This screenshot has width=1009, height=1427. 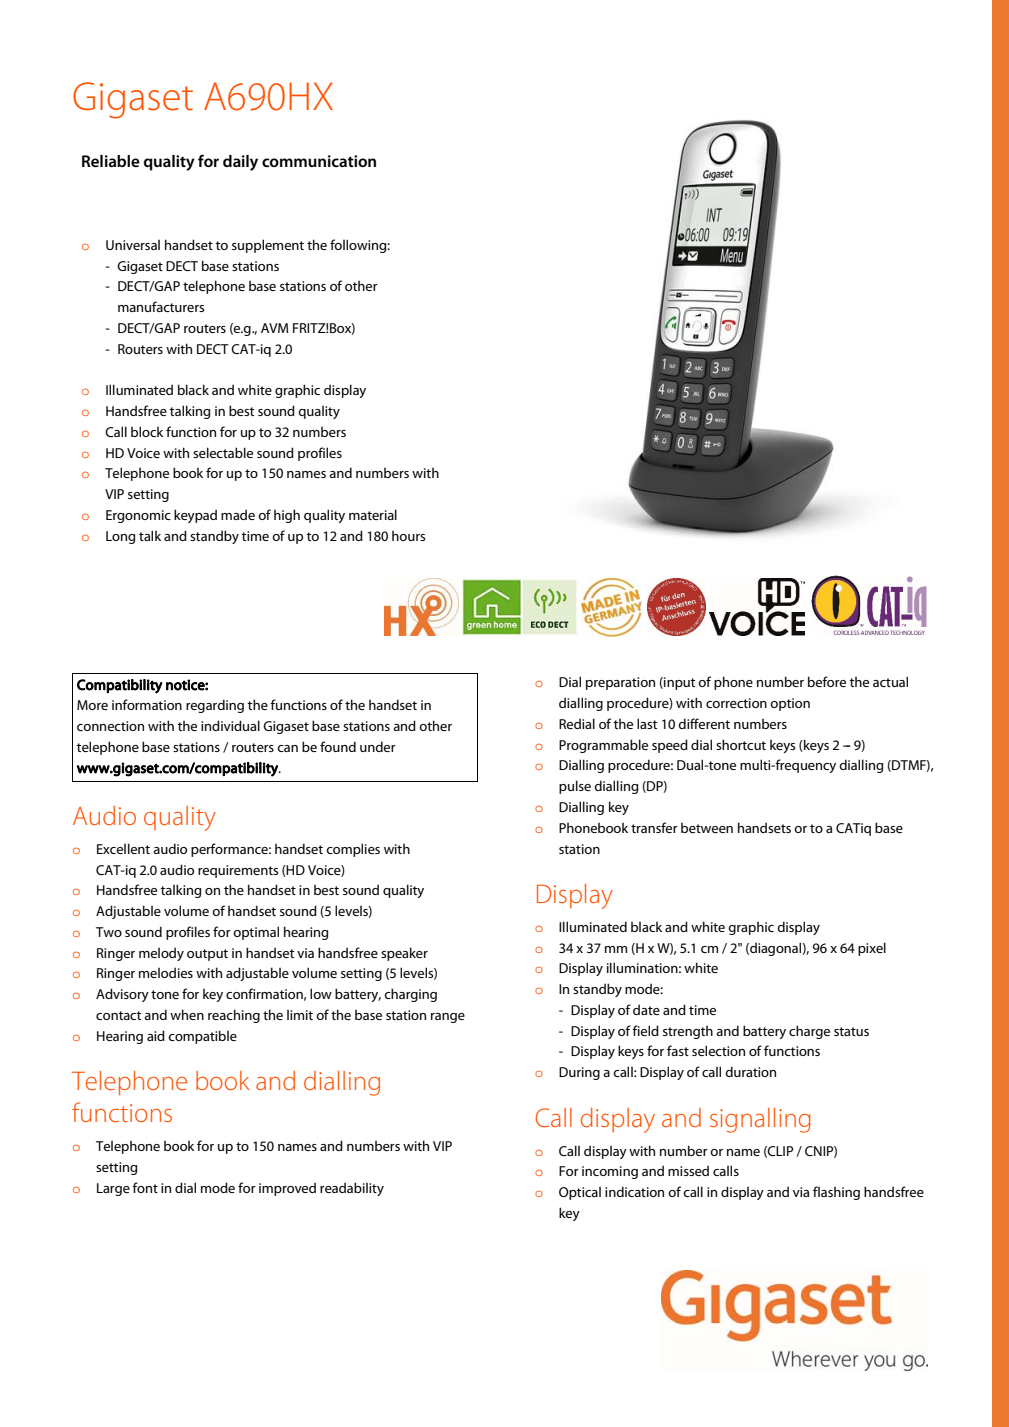 What do you see at coordinates (620, 683) in the screenshot?
I see `preparation` at bounding box center [620, 683].
